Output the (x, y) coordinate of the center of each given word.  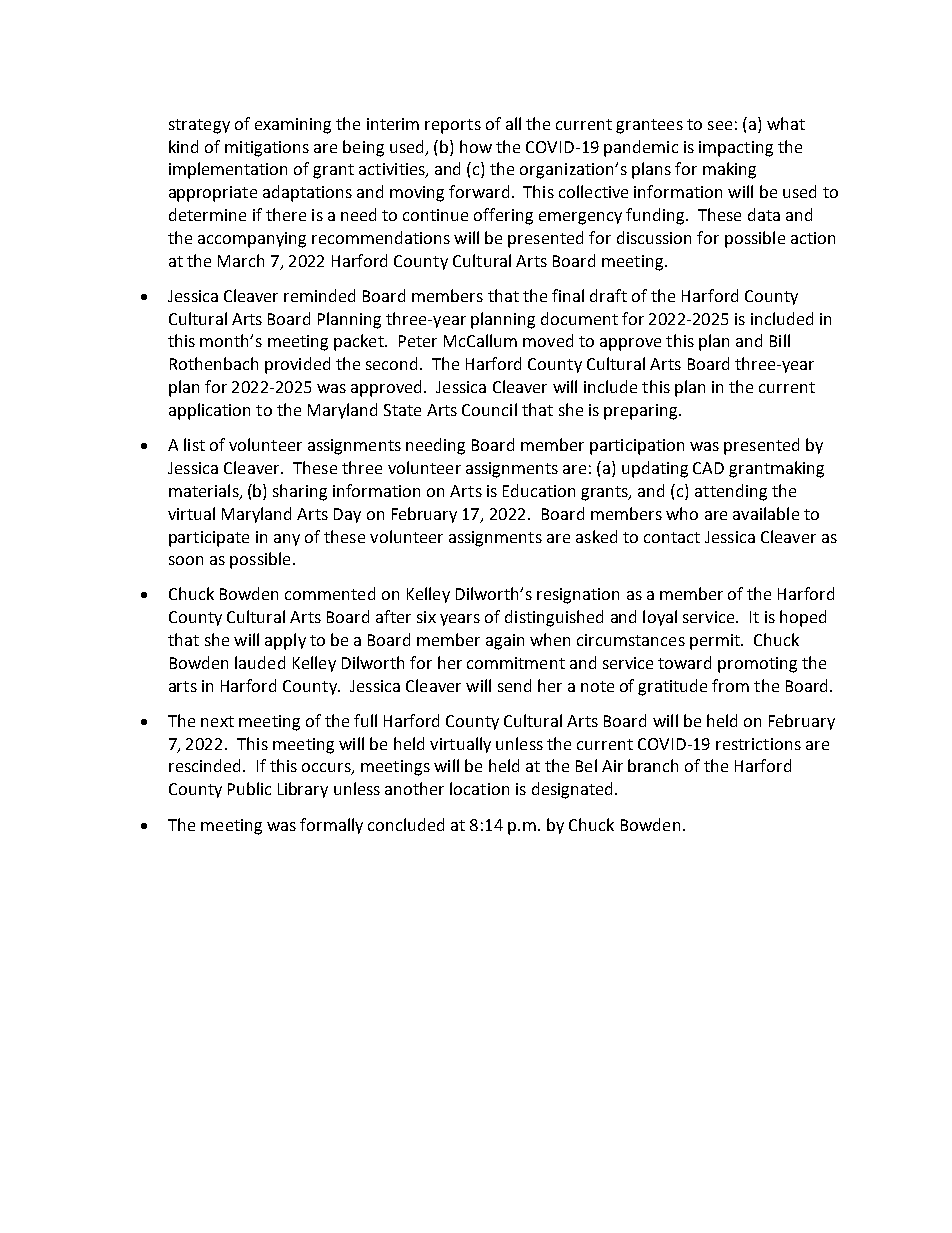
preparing (642, 412)
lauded (260, 662)
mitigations (267, 149)
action (813, 238)
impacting (736, 149)
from (730, 685)
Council (489, 409)
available (766, 513)
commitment (516, 663)
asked (596, 536)
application (209, 411)
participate (209, 539)
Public (249, 788)
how (476, 146)
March (241, 260)
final (568, 295)
